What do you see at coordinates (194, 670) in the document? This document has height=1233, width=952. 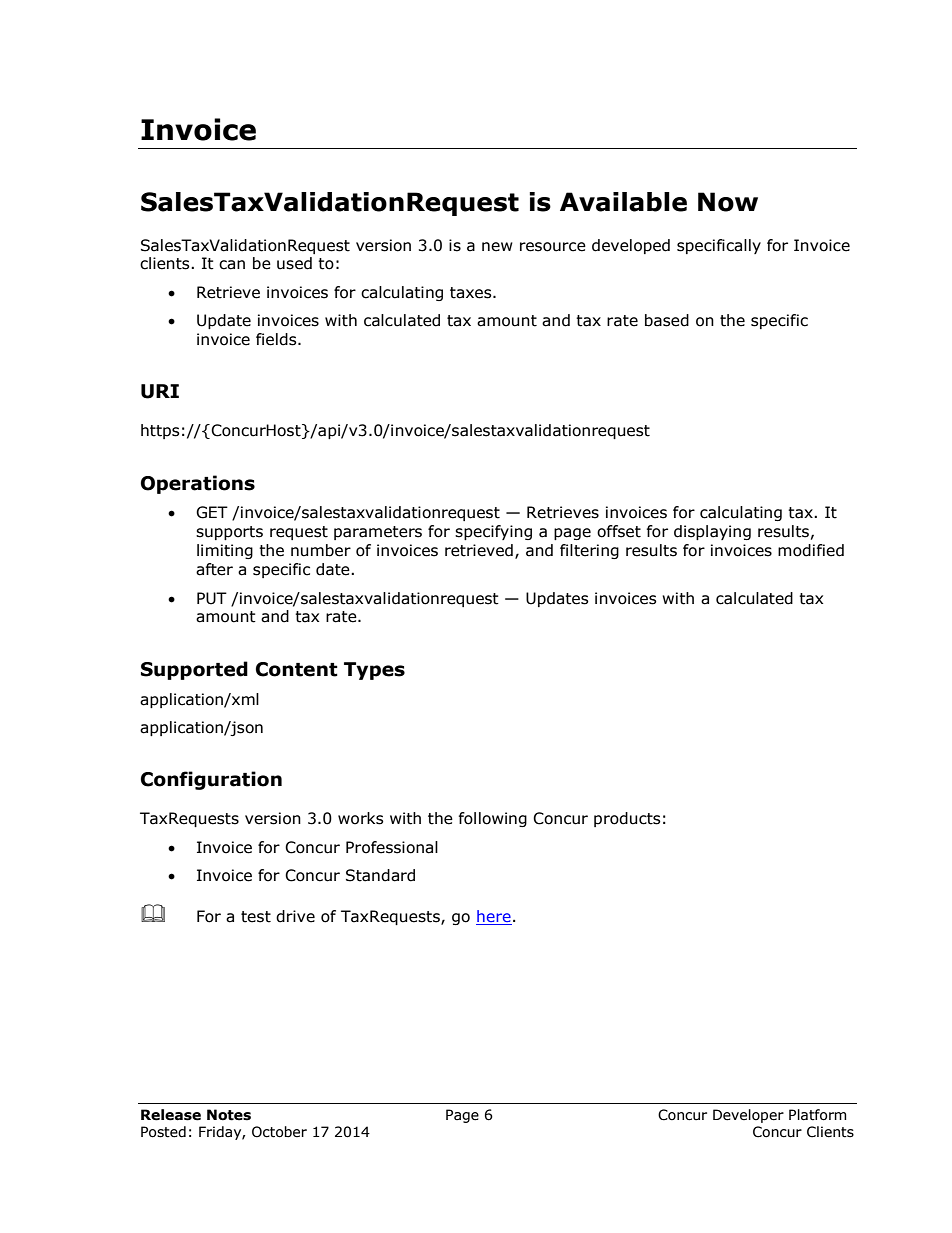 I see `Supported` at bounding box center [194, 670].
